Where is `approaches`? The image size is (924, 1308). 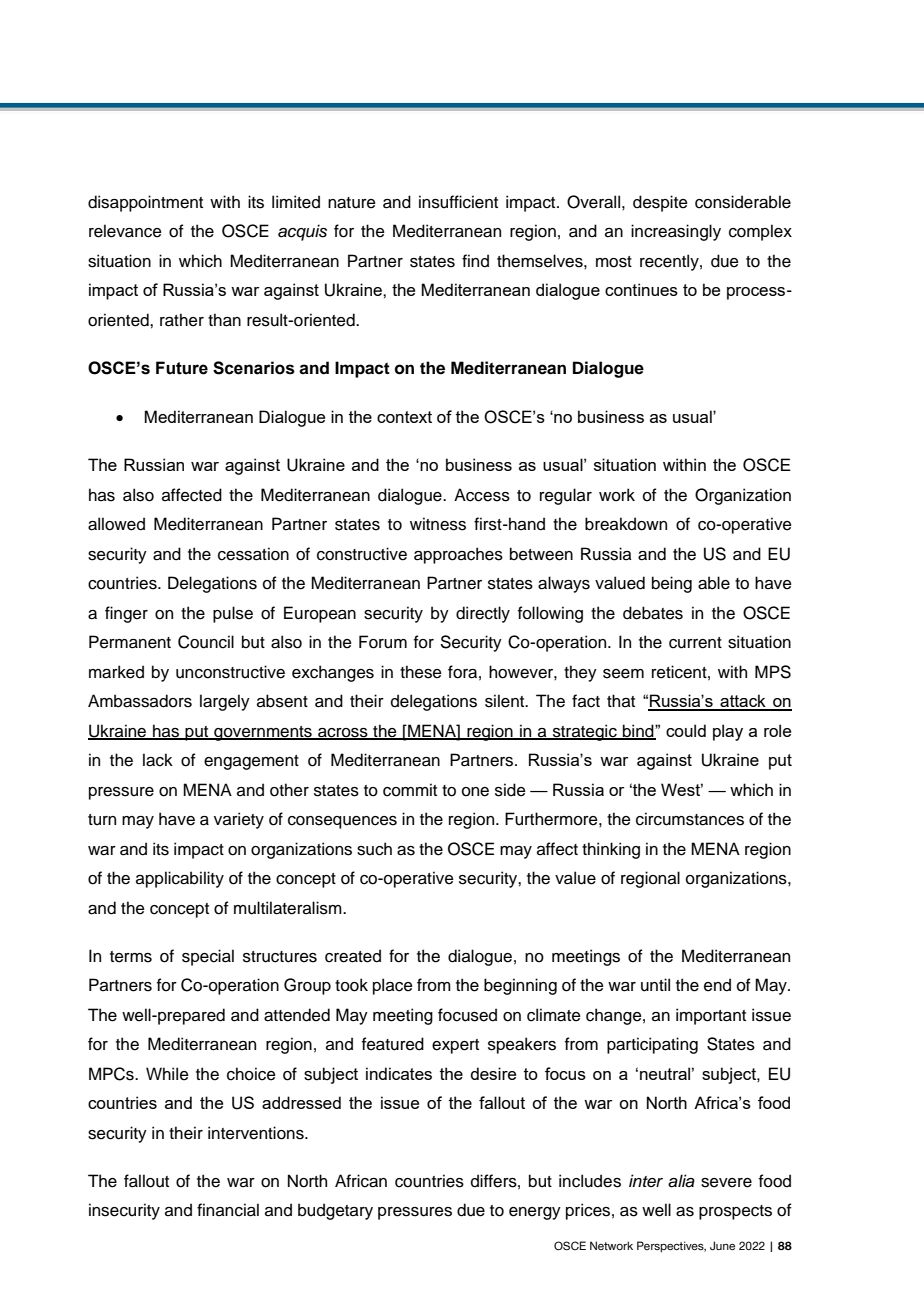 approaches is located at coordinates (458, 555).
